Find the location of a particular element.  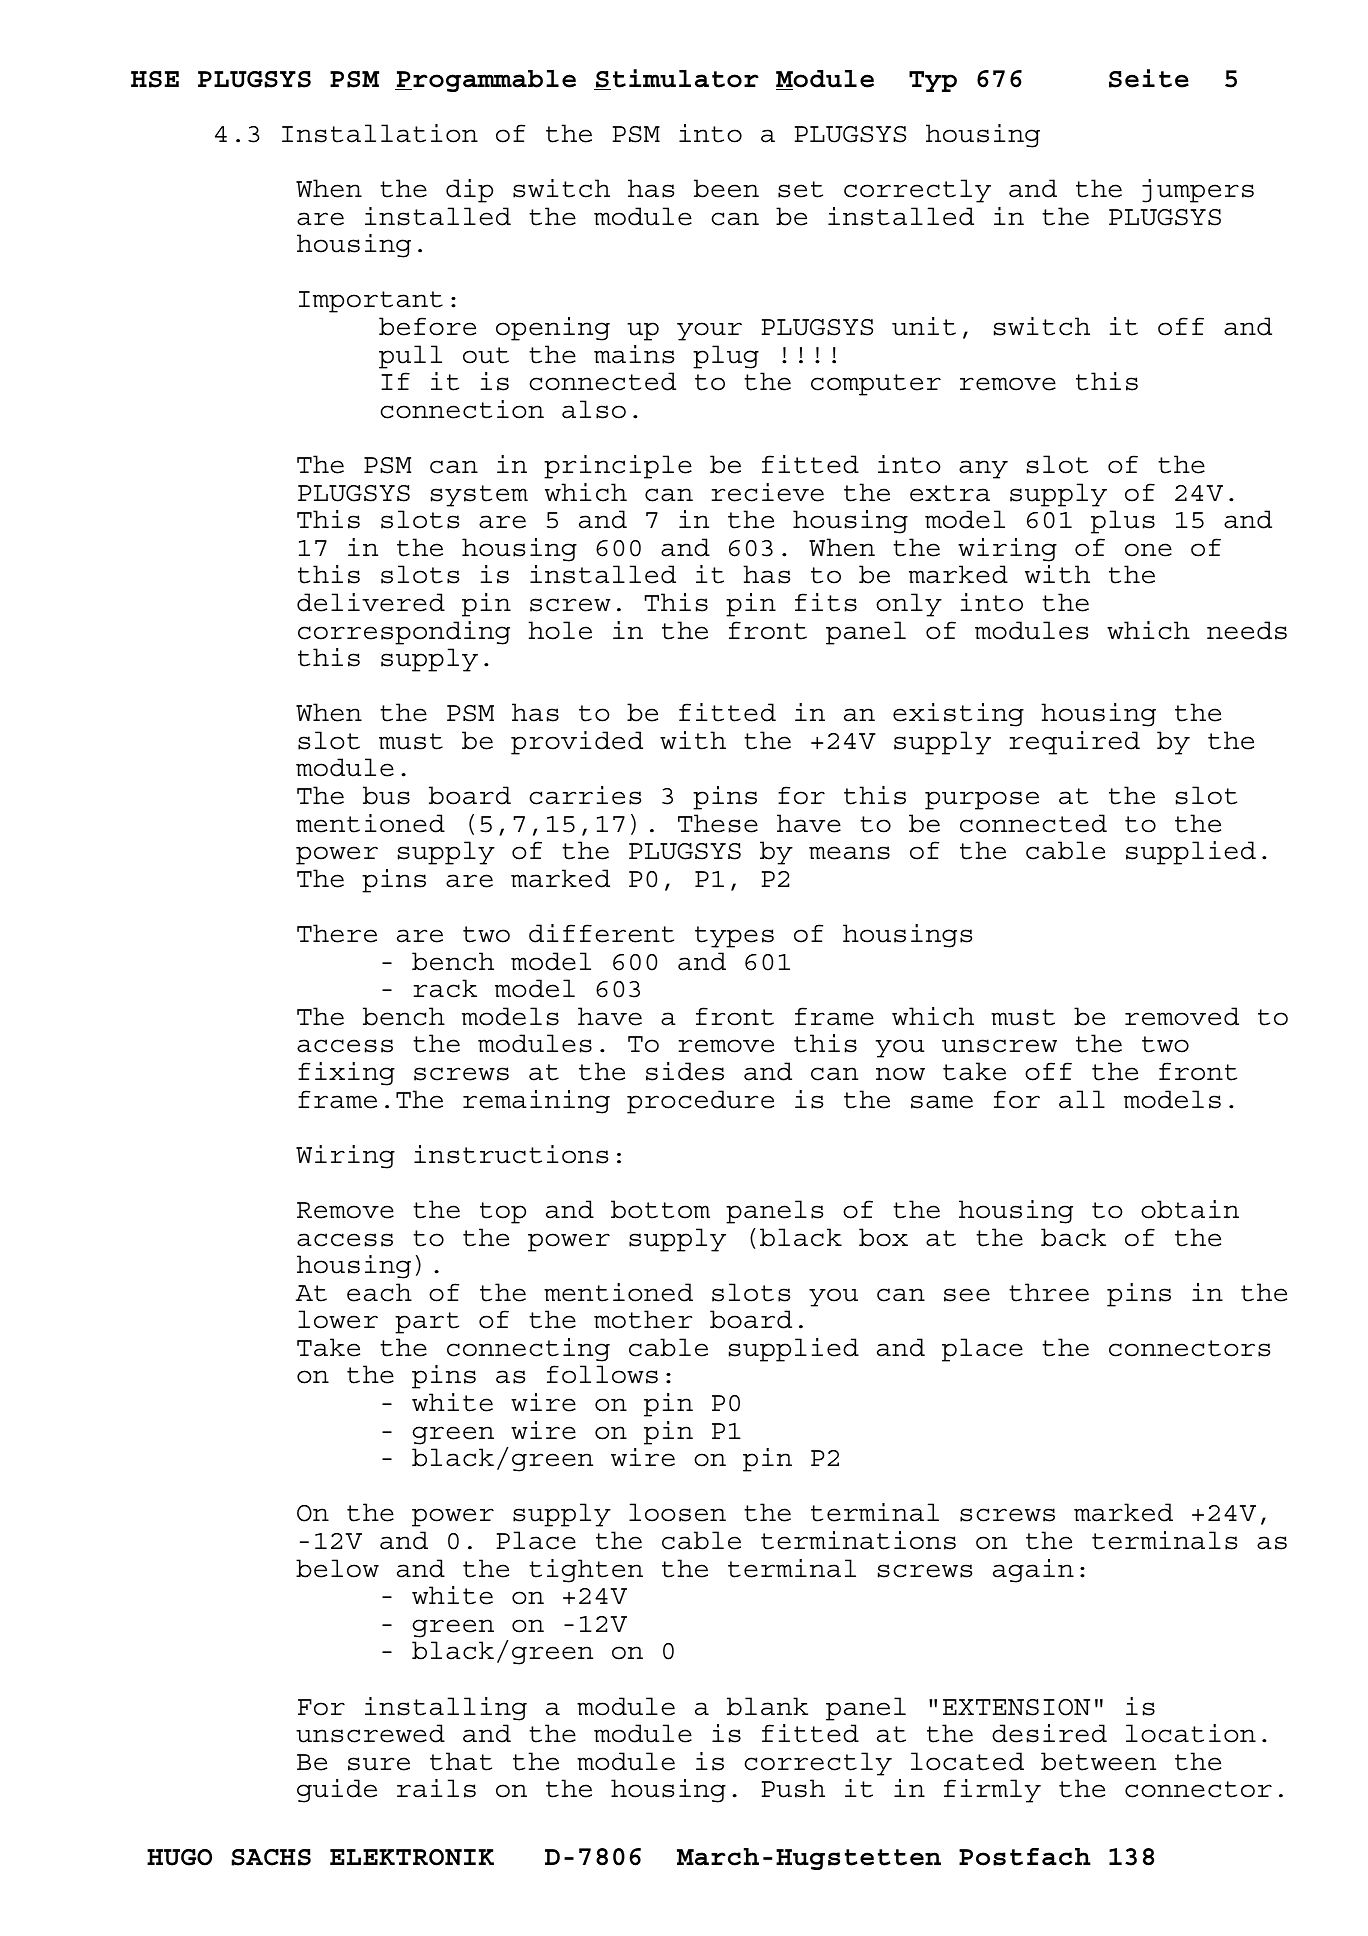

Seite is located at coordinates (1149, 78).
